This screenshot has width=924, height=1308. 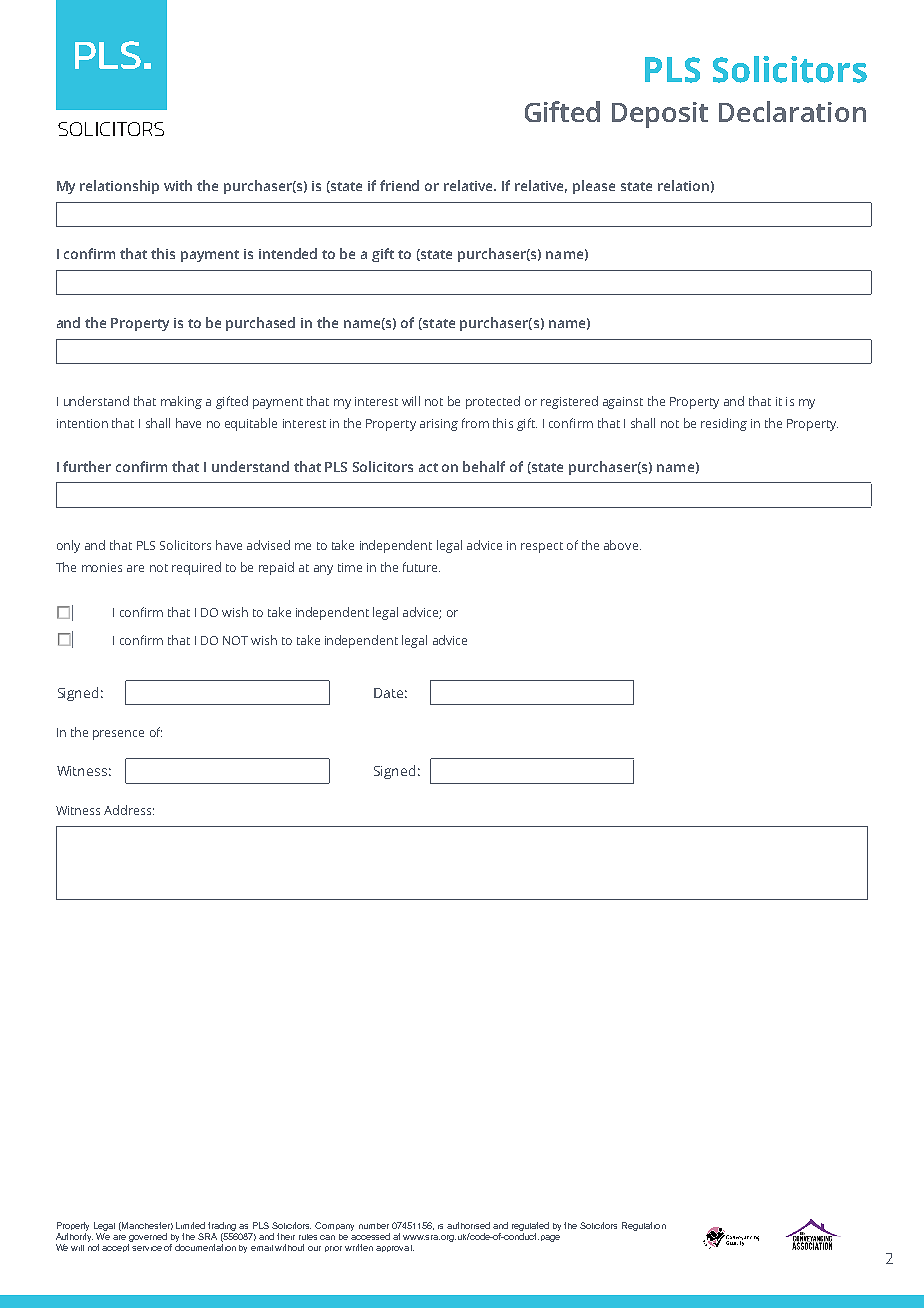 What do you see at coordinates (644, 1226) in the screenshot?
I see `Regulation` at bounding box center [644, 1226].
